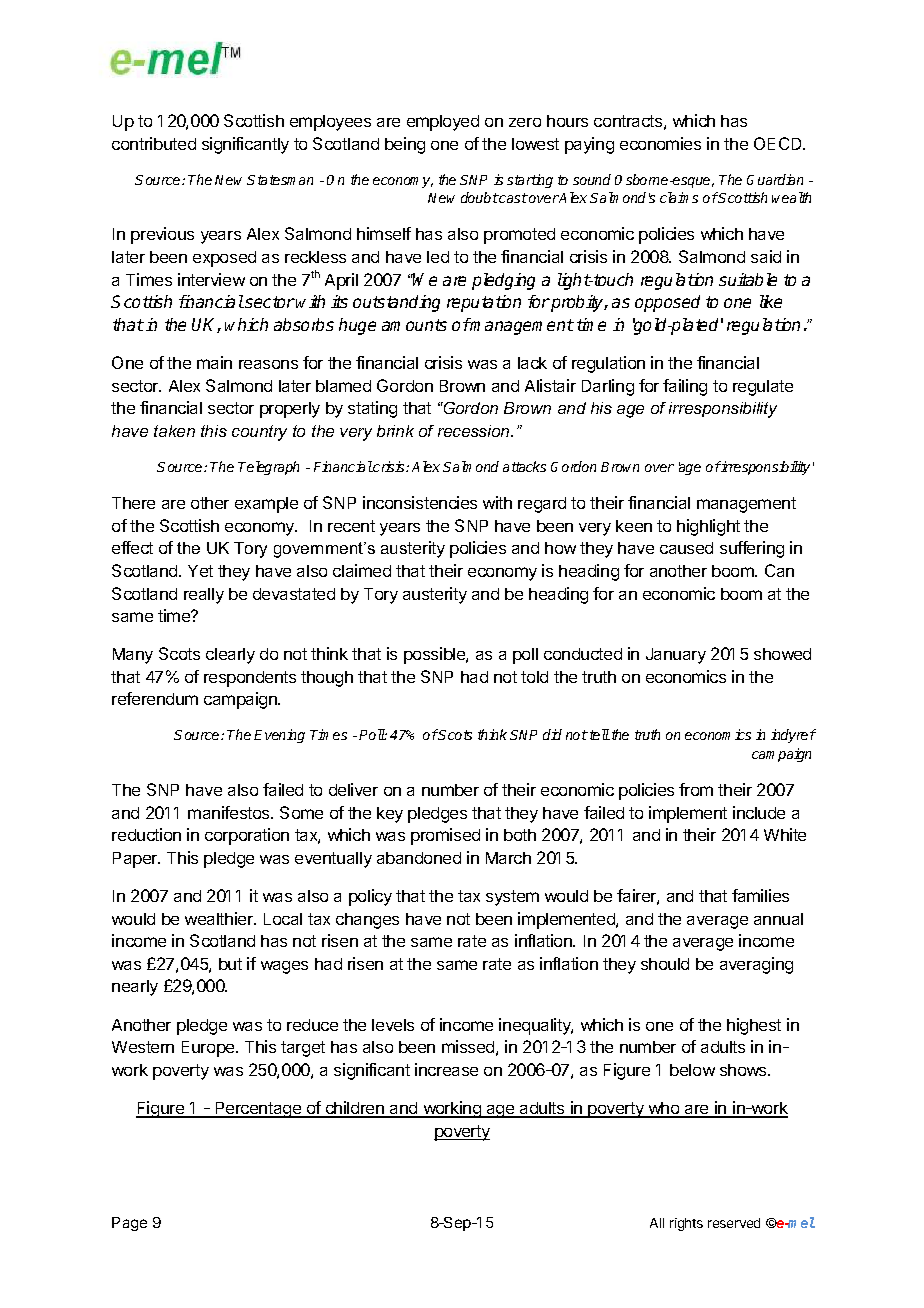  What do you see at coordinates (443, 123) in the screenshot?
I see `employed` at bounding box center [443, 123].
